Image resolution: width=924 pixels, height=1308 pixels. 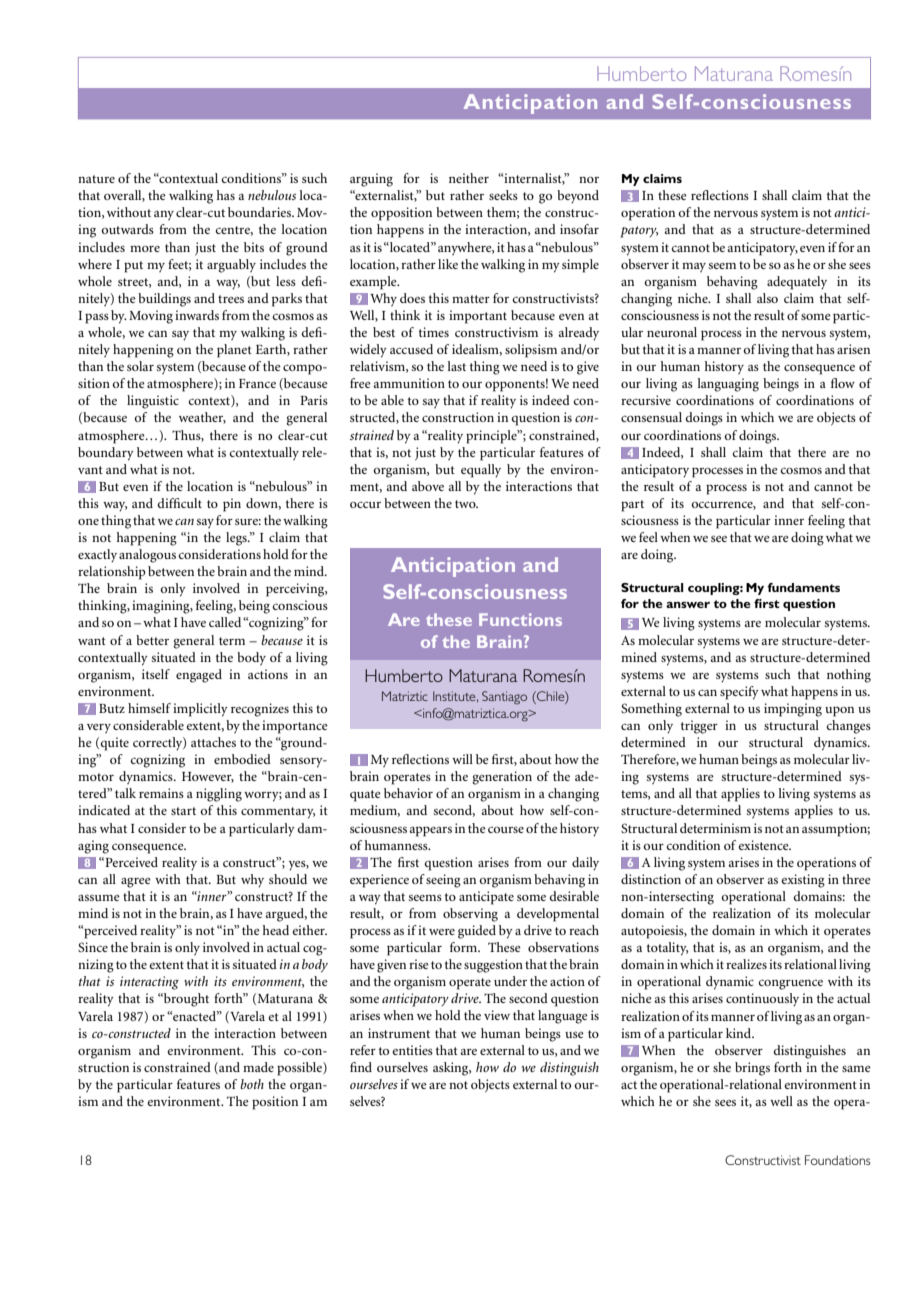 I want to click on trigger, so click(x=699, y=727).
